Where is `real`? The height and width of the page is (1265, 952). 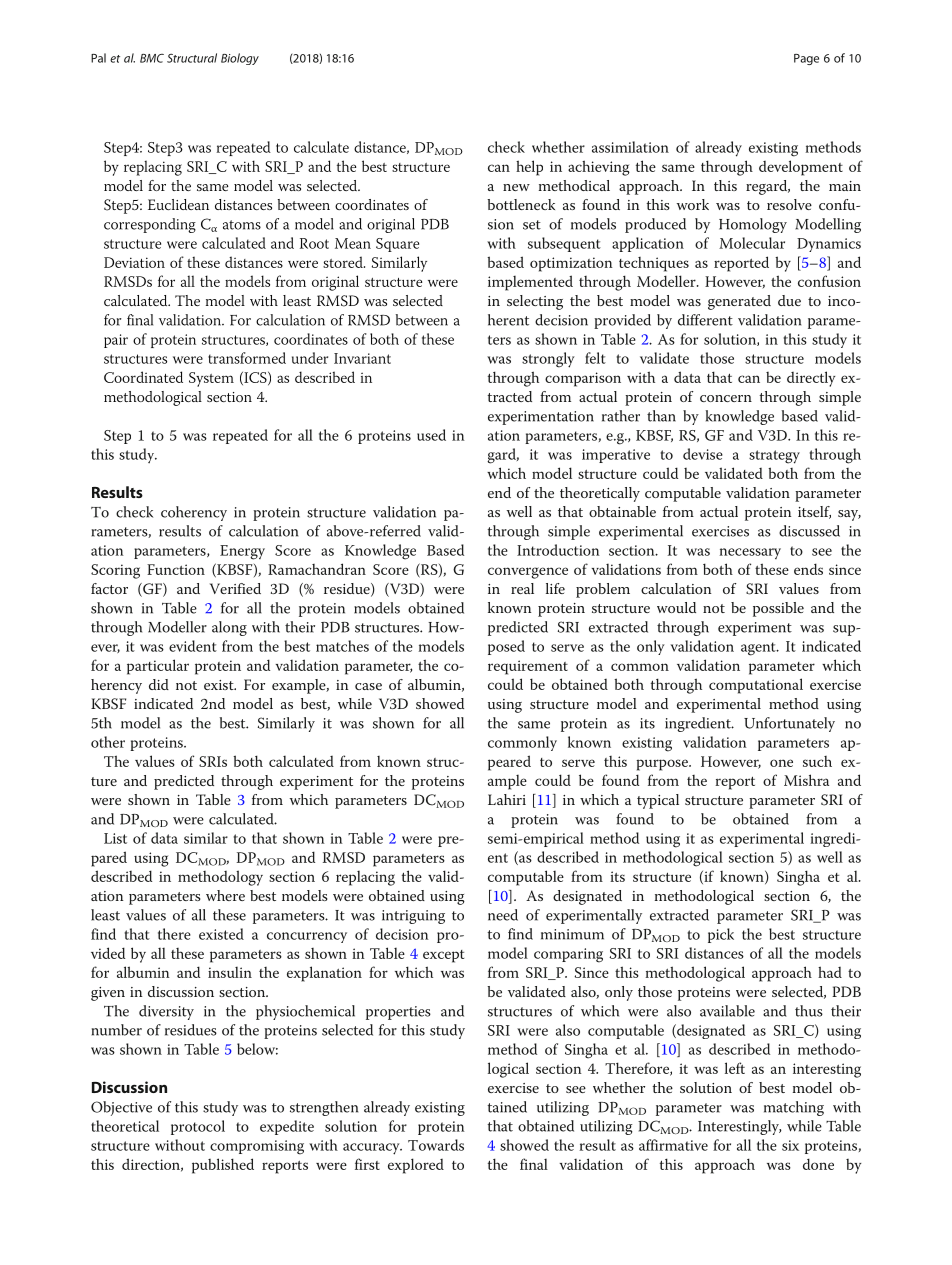 real is located at coordinates (522, 588).
